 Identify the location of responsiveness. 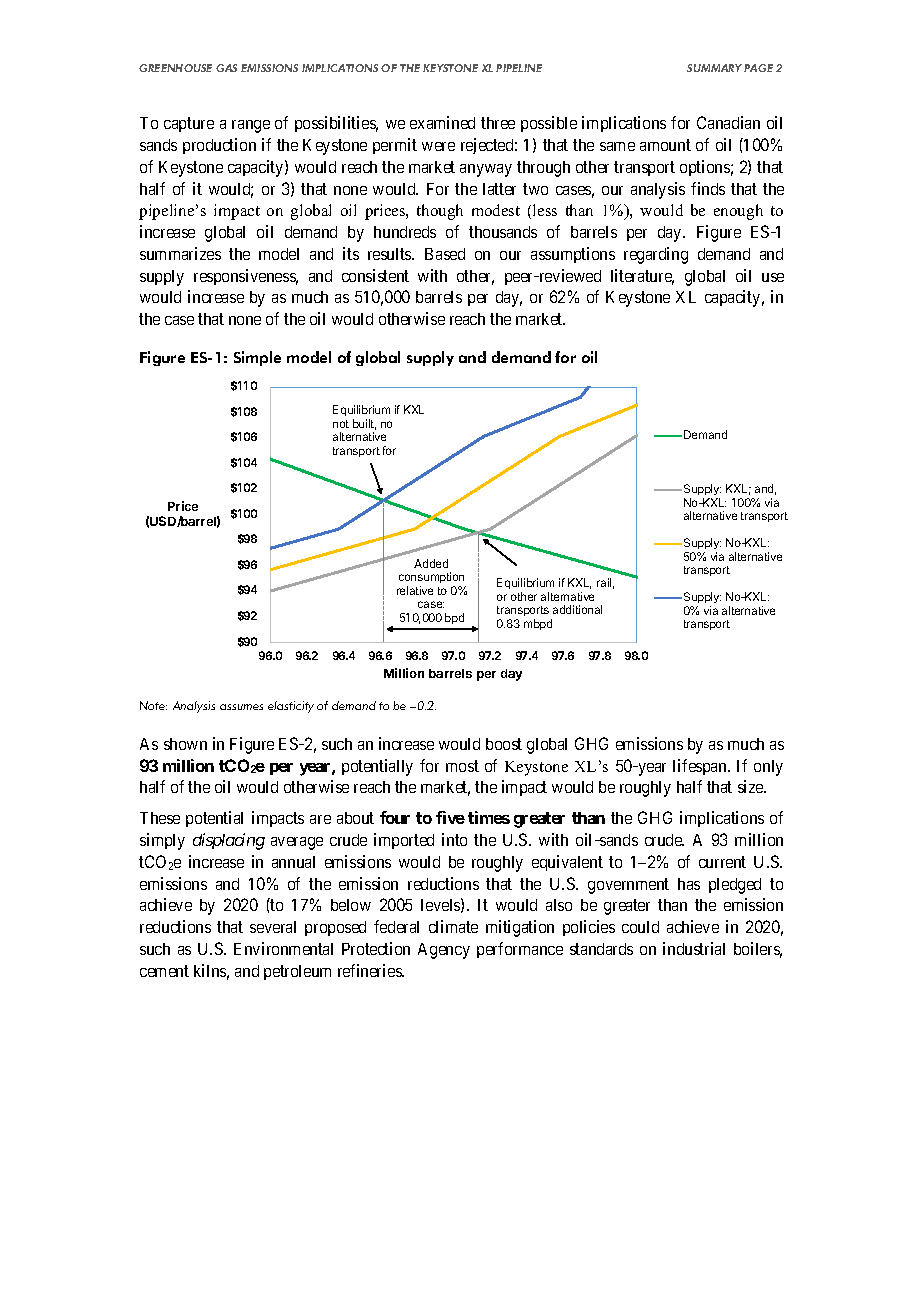
(246, 277).
